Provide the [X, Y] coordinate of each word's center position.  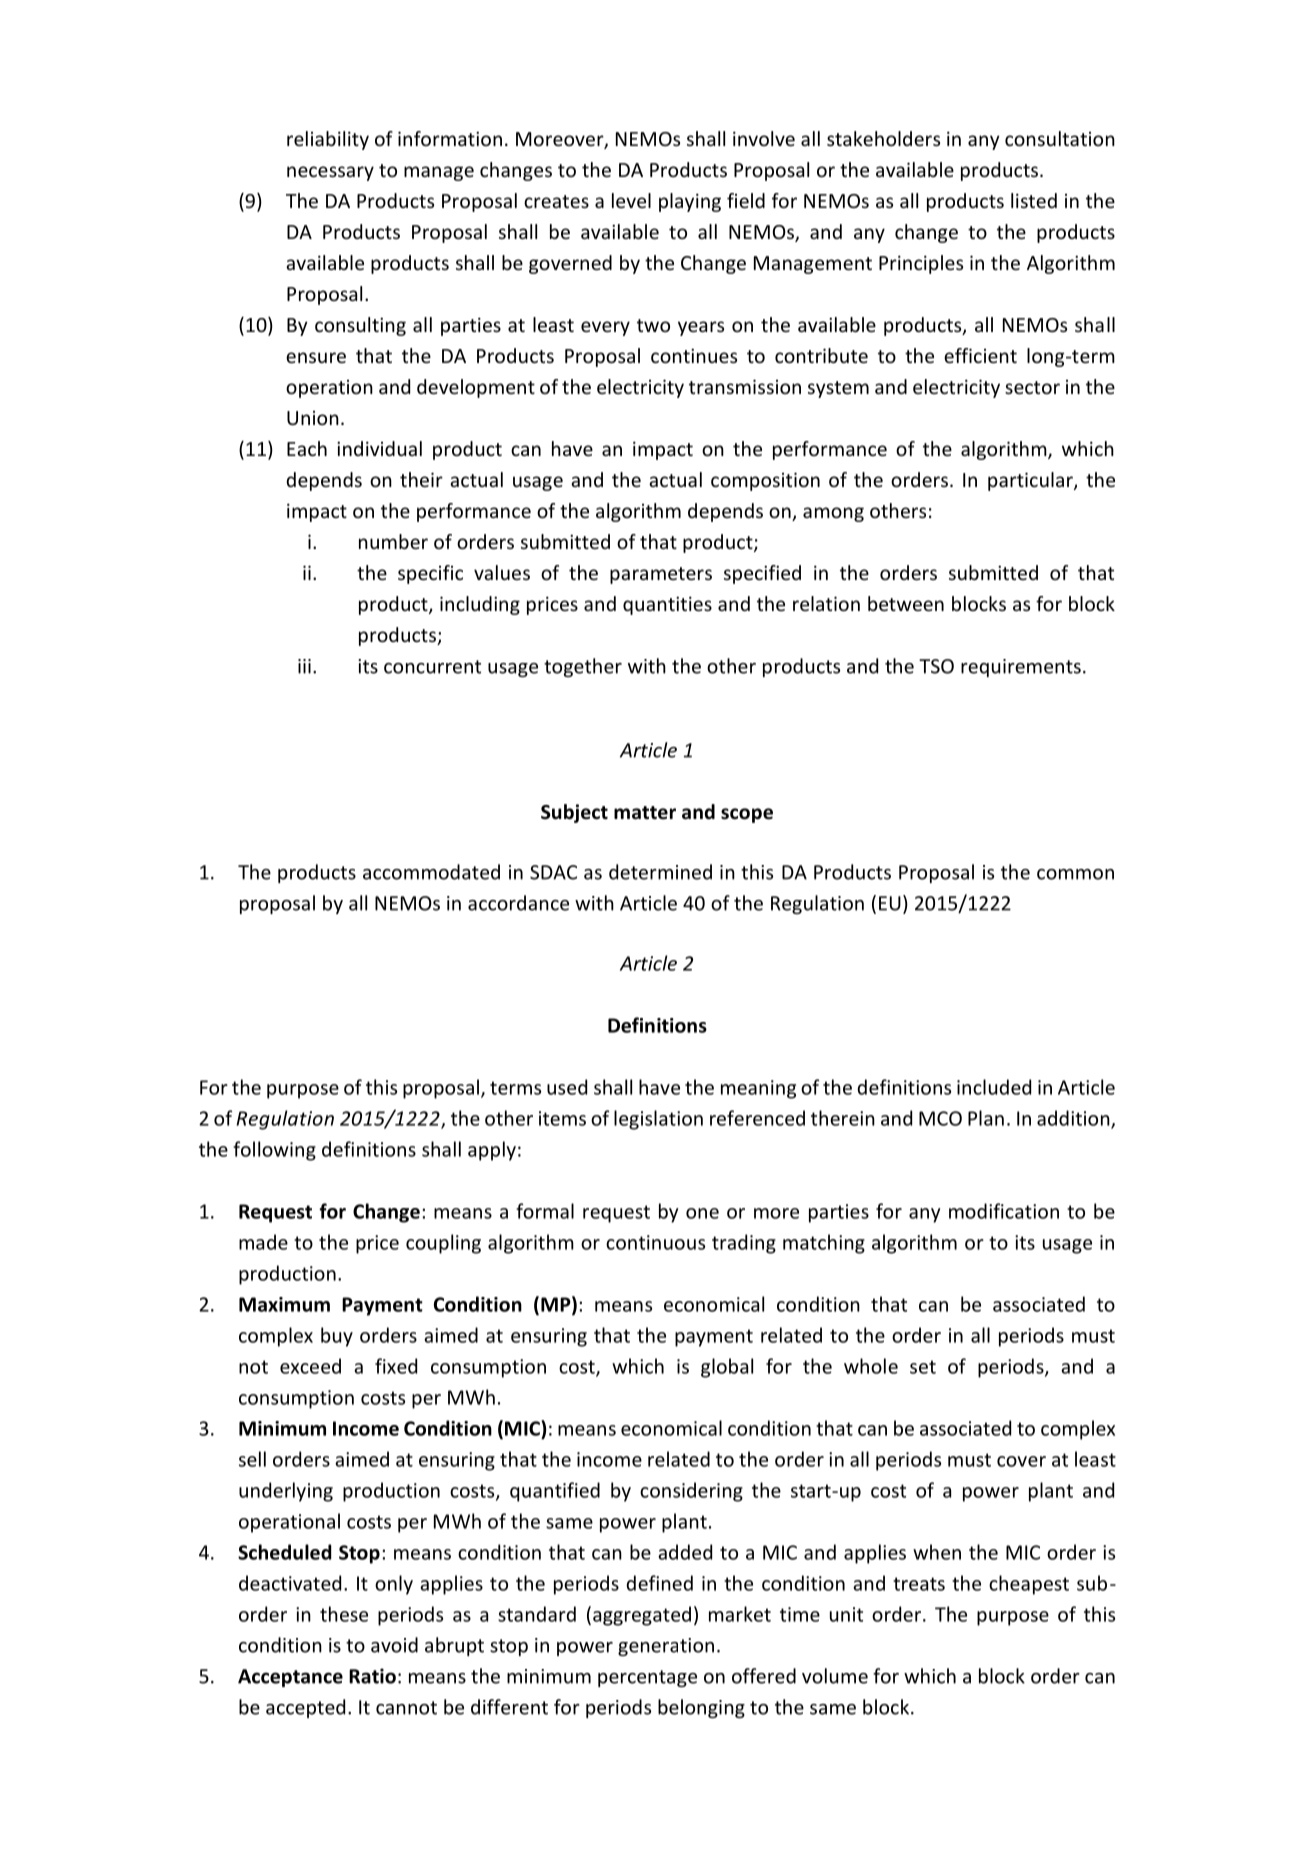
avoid [394, 1645]
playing [690, 202]
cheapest [1029, 1585]
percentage [647, 1678]
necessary [330, 173]
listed [1034, 200]
